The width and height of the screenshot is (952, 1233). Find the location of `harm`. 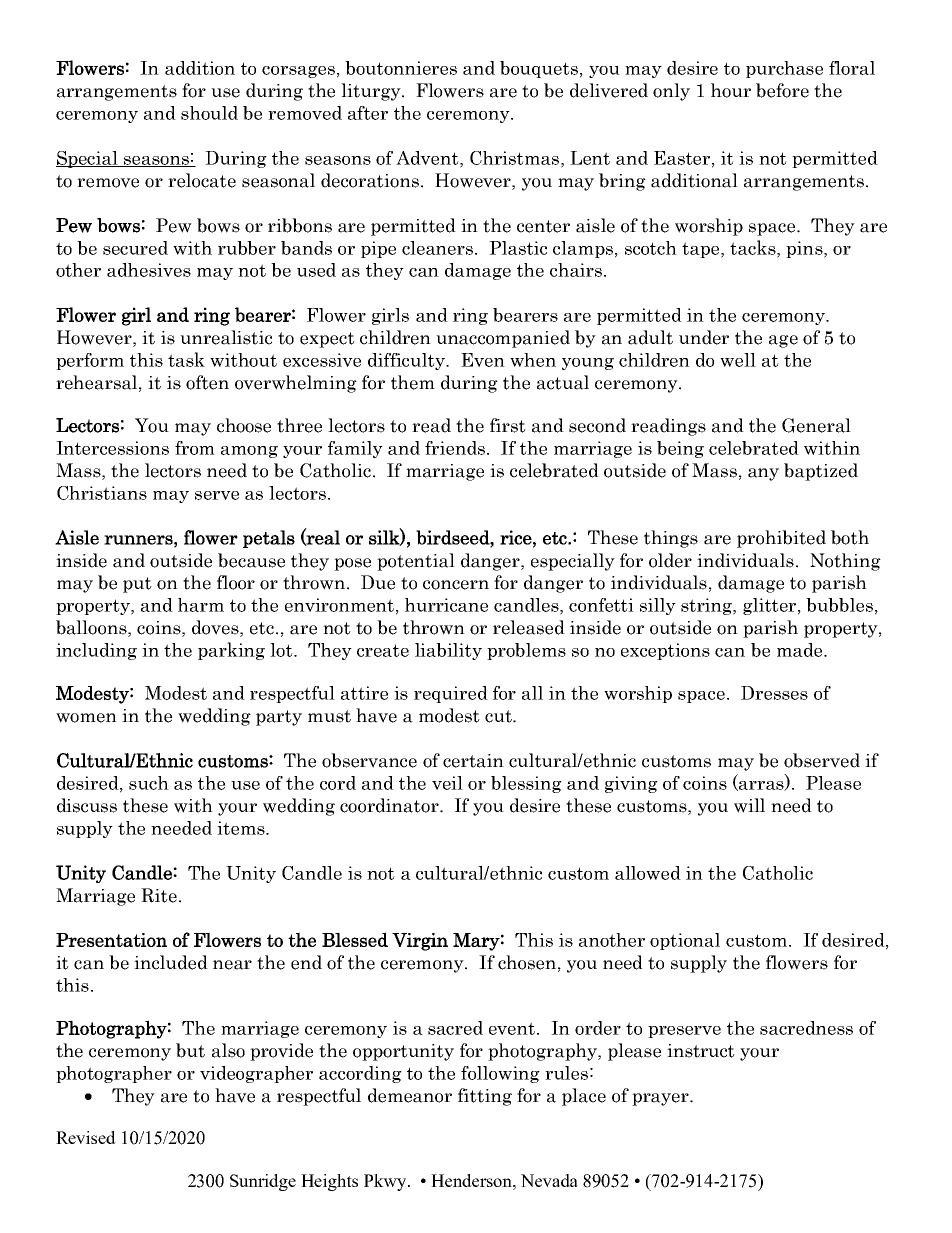

harm is located at coordinates (201, 605).
